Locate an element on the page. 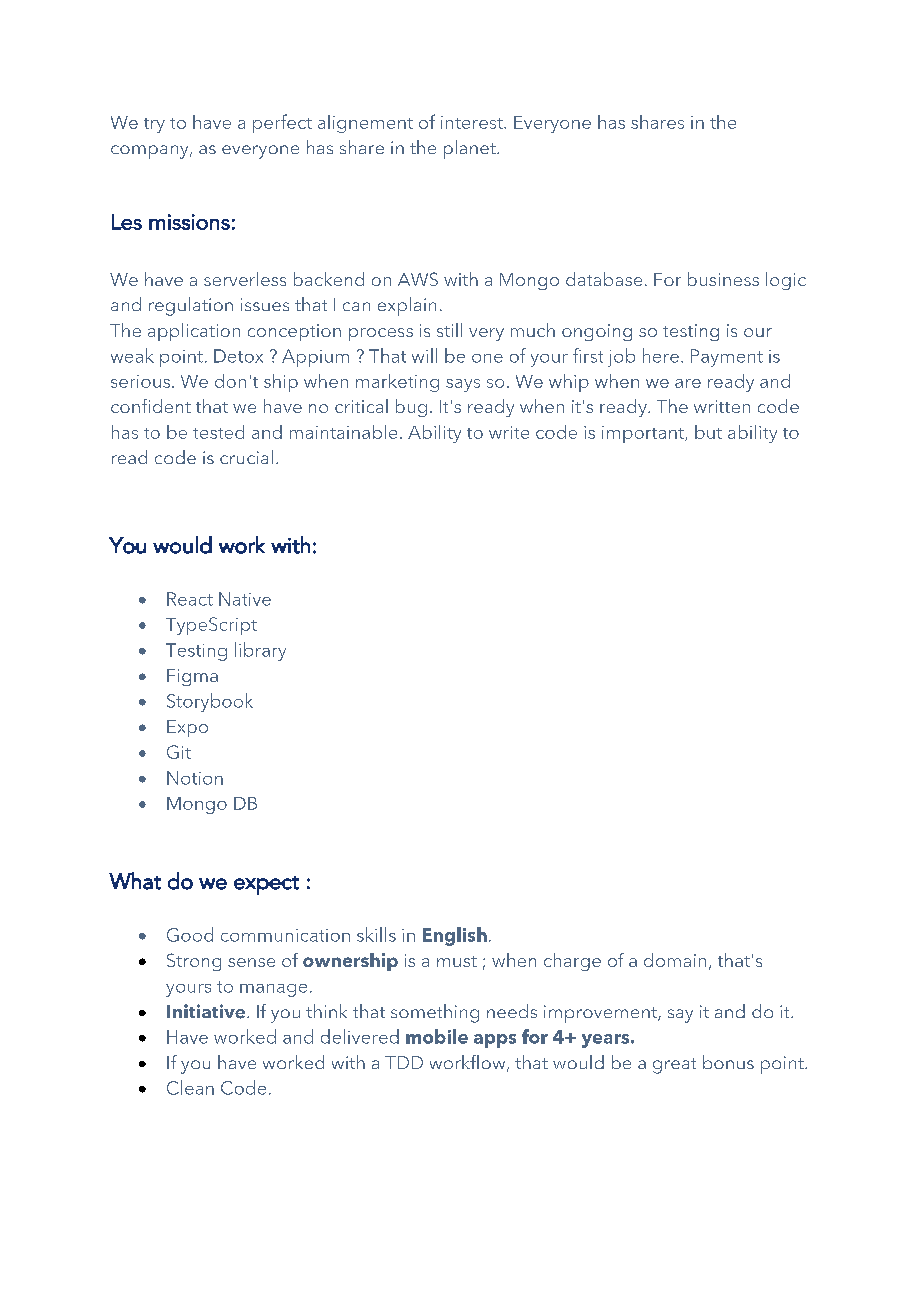 The height and width of the page is (1308, 924). try is located at coordinates (154, 125).
